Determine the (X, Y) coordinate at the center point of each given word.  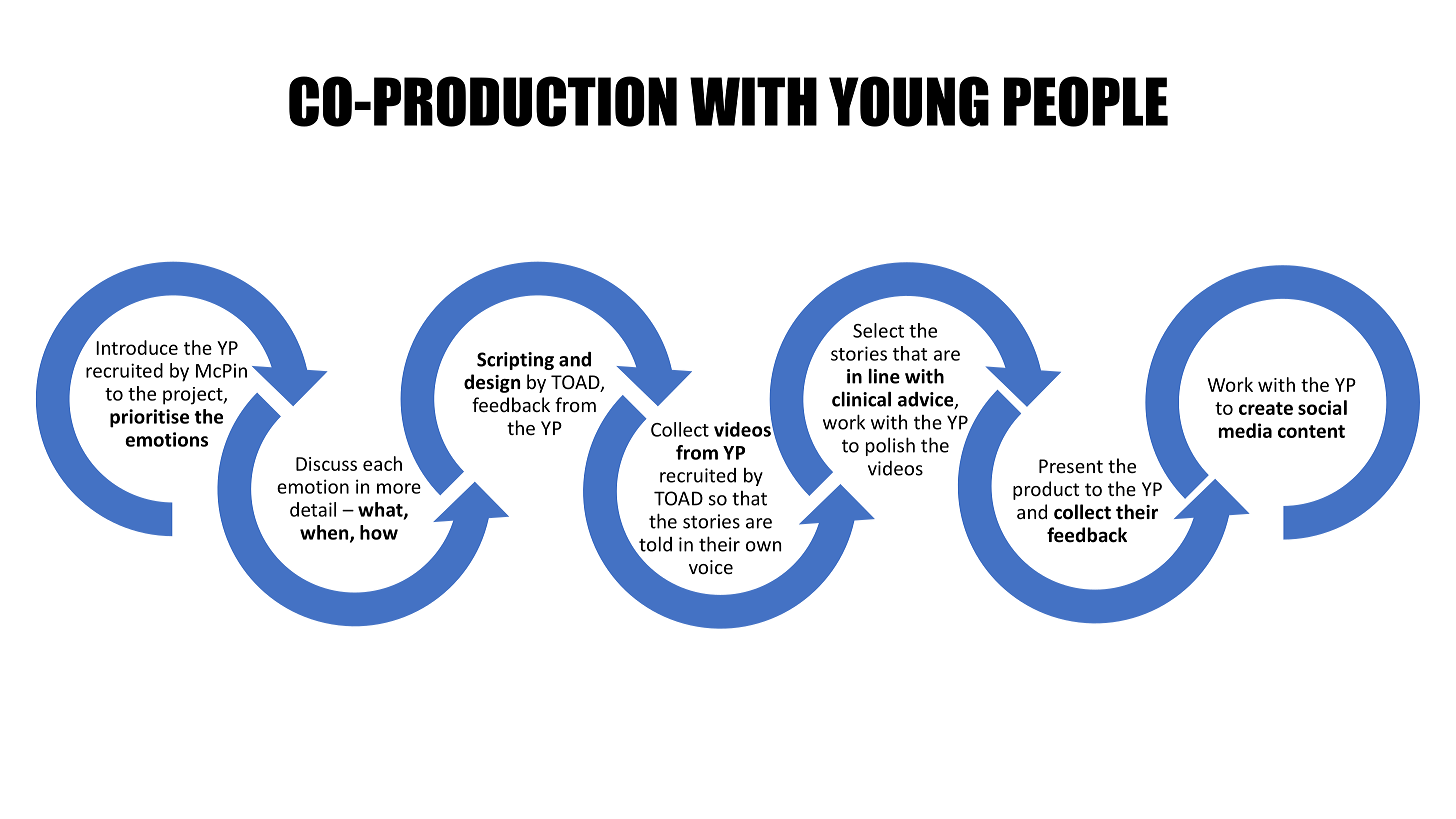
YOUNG (909, 101)
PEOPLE (1086, 101)
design (492, 383)
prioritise (149, 418)
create (1266, 408)
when (325, 533)
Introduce (137, 347)
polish (890, 446)
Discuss (326, 464)
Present (1071, 466)
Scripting (515, 361)
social (1322, 407)
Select (878, 330)
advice (927, 400)
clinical (861, 399)
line (884, 376)
